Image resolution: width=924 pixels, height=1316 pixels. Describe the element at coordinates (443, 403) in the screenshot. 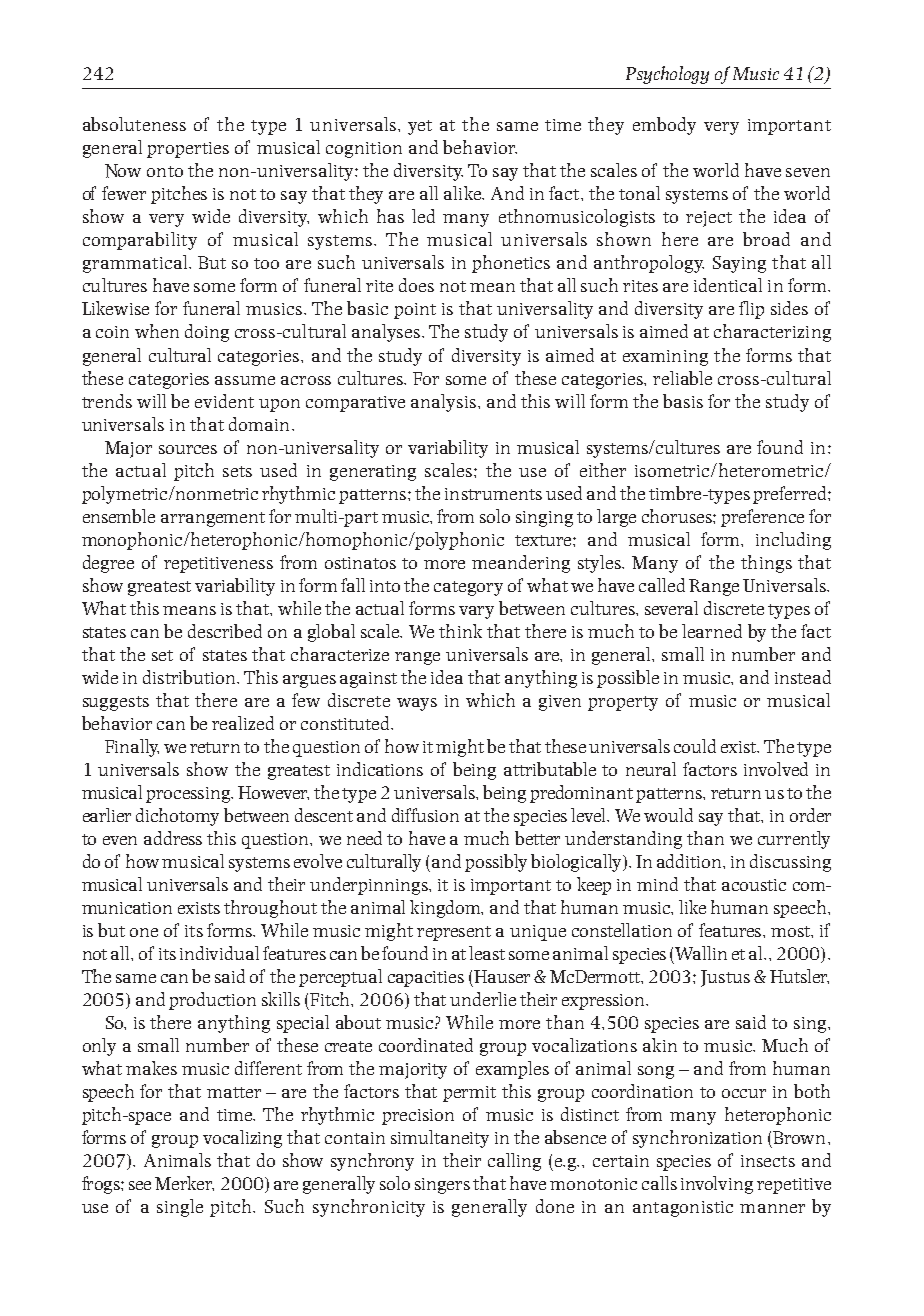

I see `analysis` at that location.
